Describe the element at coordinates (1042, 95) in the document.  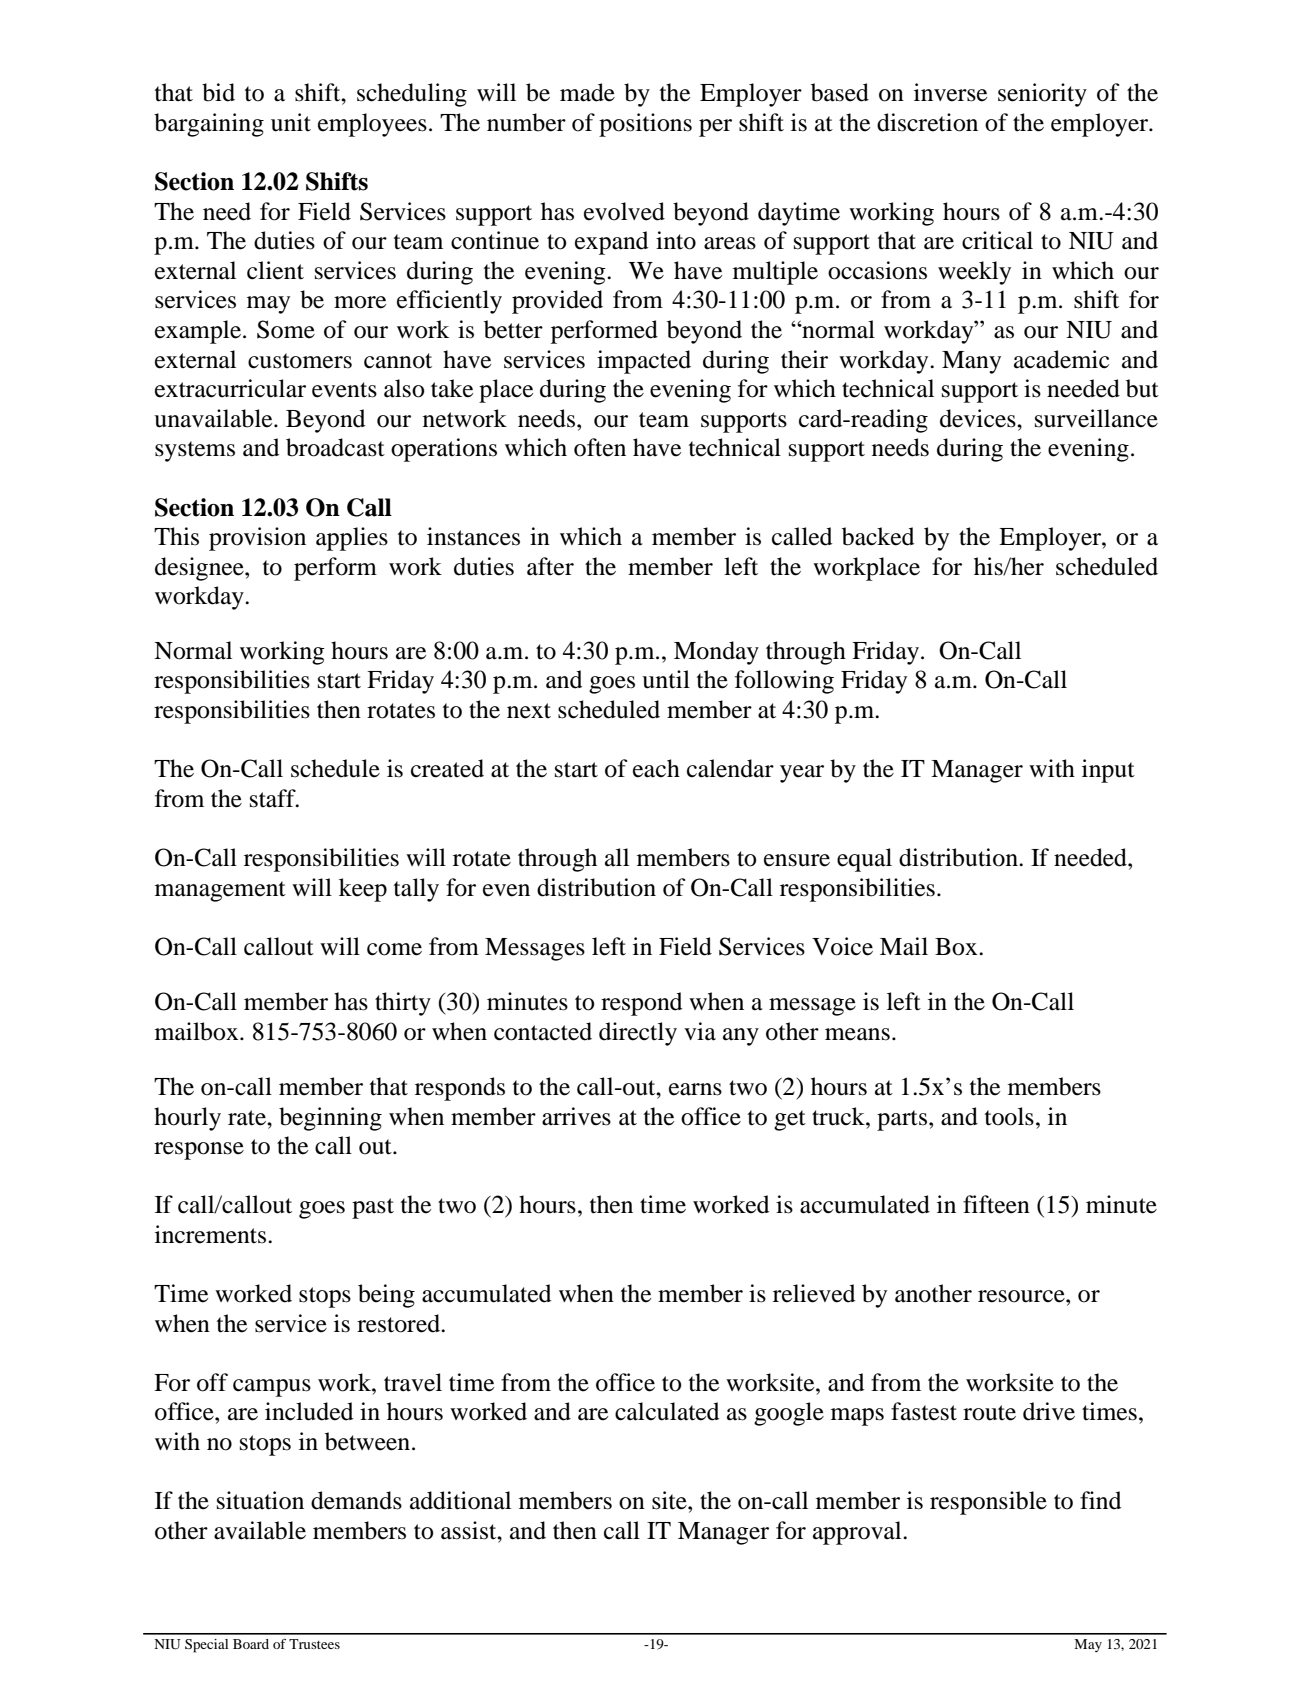
I see `seniority` at that location.
